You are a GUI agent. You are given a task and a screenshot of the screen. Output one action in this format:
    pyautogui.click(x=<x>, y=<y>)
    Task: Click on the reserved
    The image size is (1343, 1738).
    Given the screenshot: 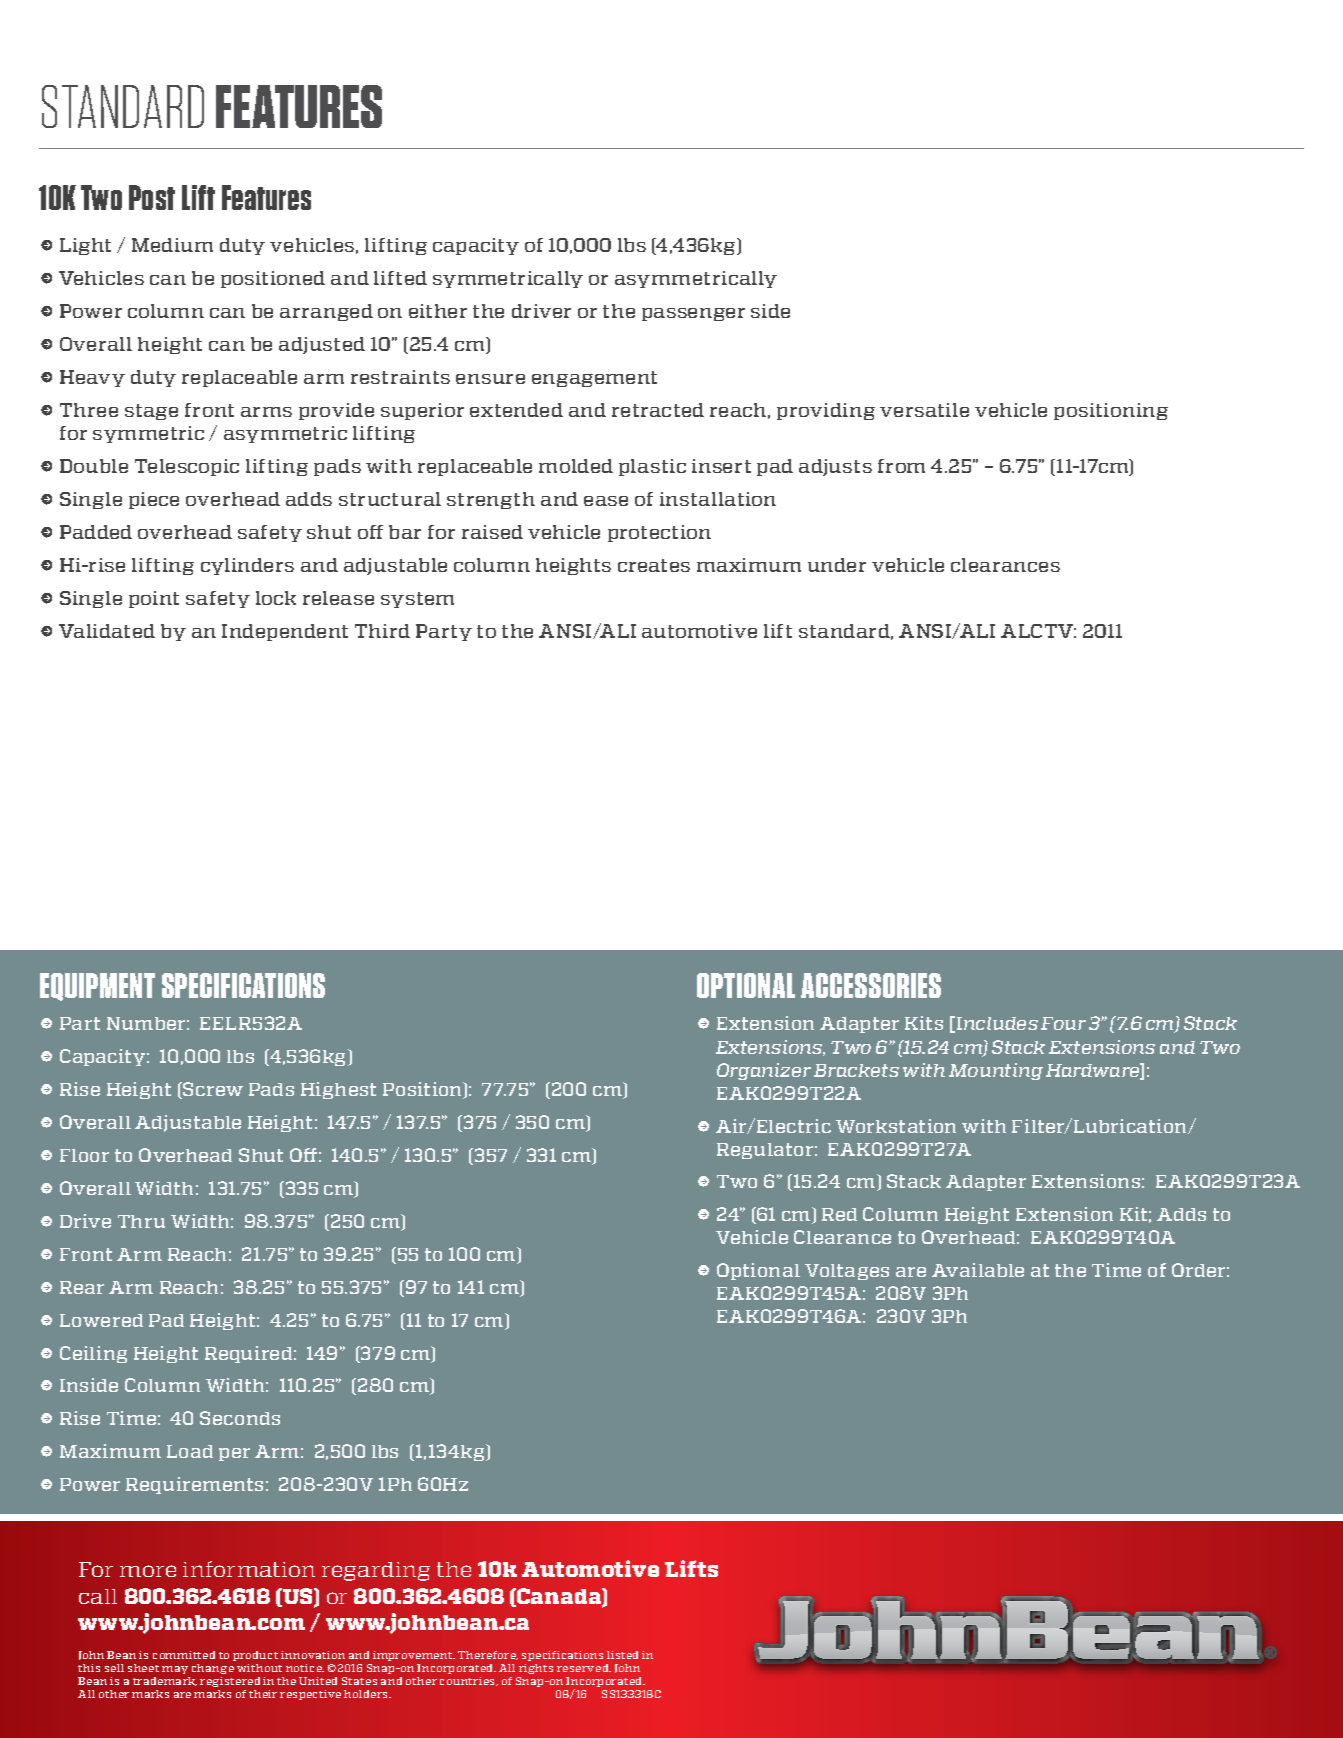 What is the action you would take?
    pyautogui.click(x=584, y=1668)
